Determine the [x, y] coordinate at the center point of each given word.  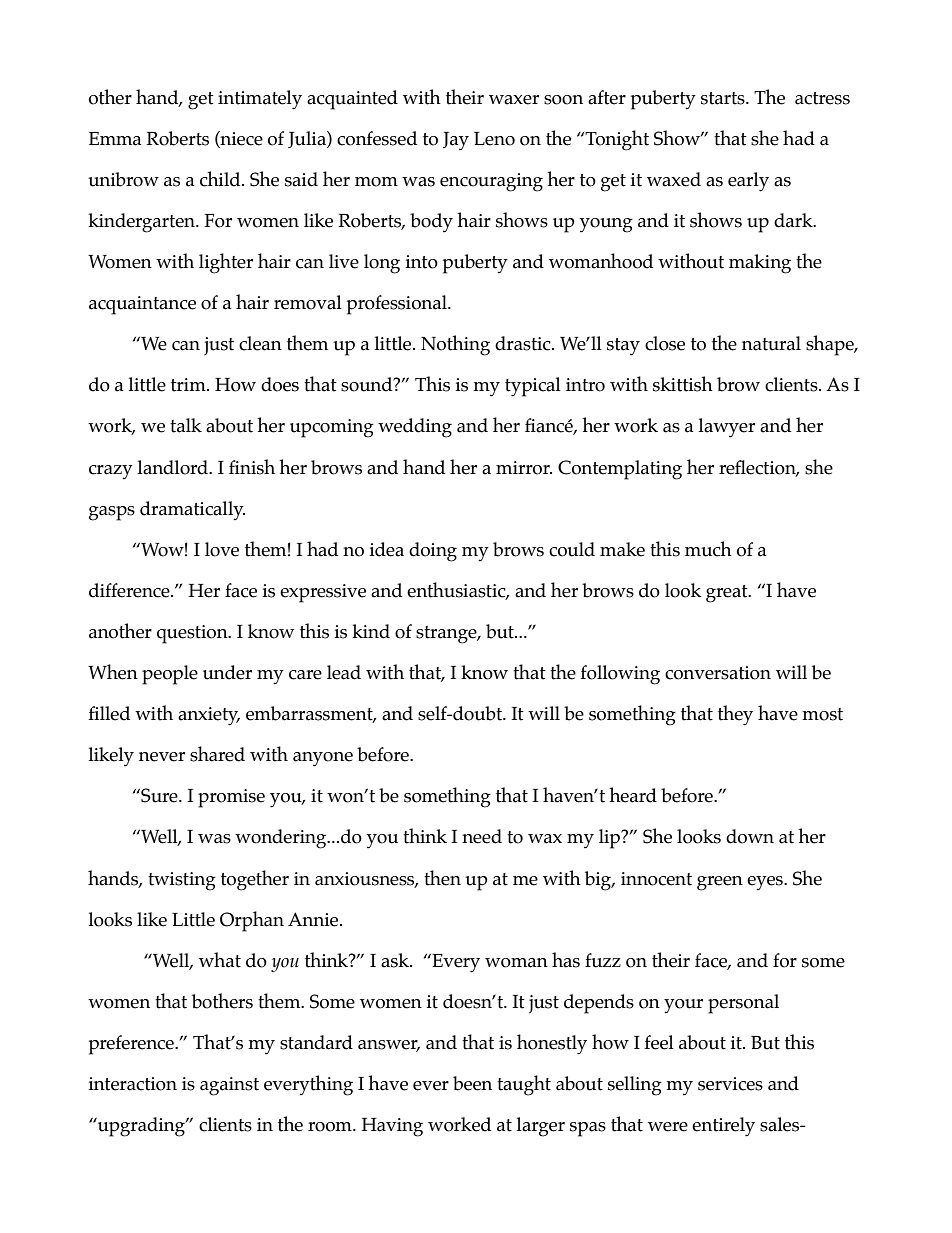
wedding [415, 428]
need [482, 836]
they [735, 715]
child [221, 179]
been [472, 1083]
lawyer [727, 428]
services [730, 1084]
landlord [174, 467]
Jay [456, 141]
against [229, 1086]
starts [724, 98]
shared [217, 754]
